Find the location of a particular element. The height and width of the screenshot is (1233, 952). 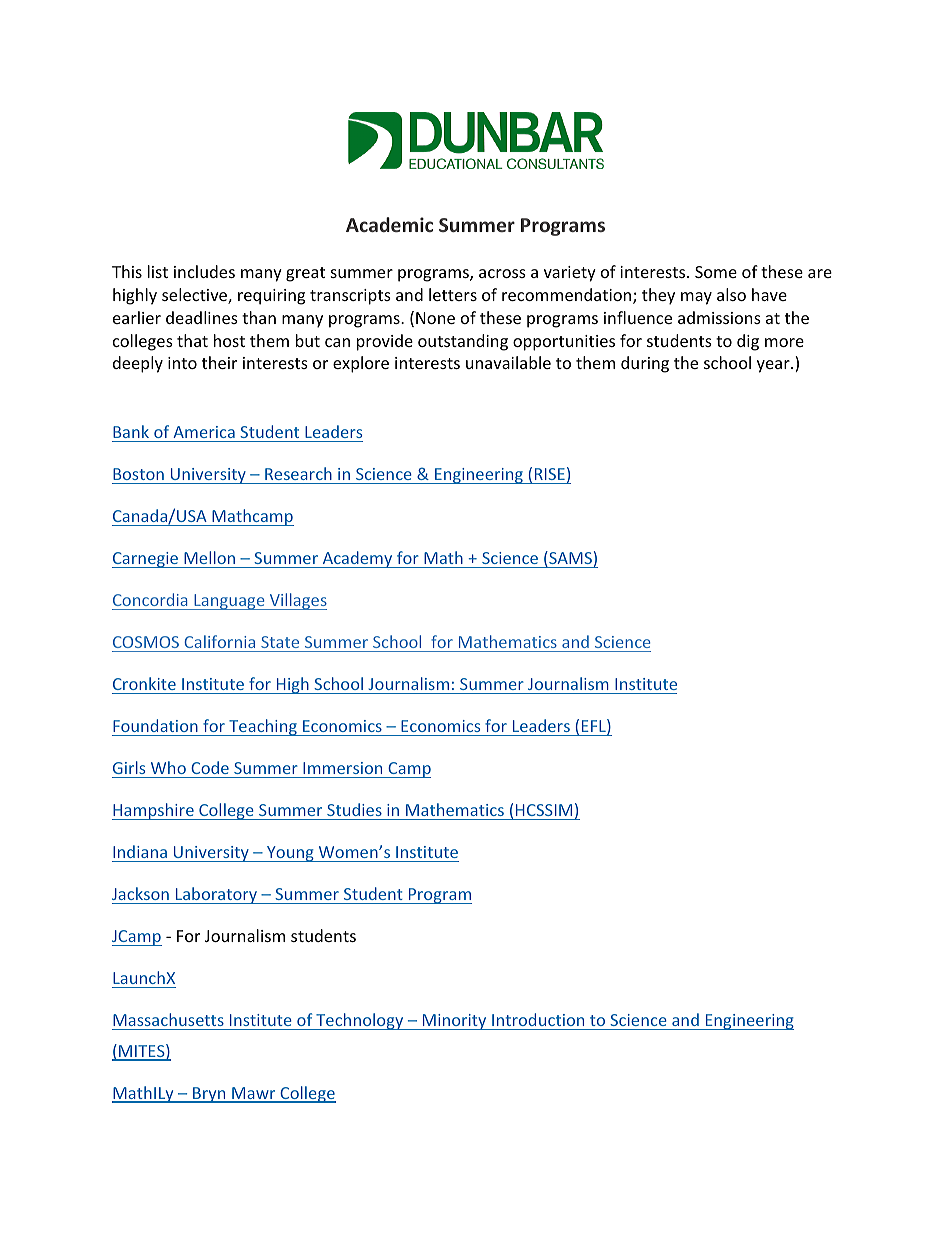

Bryn is located at coordinates (209, 1095).
